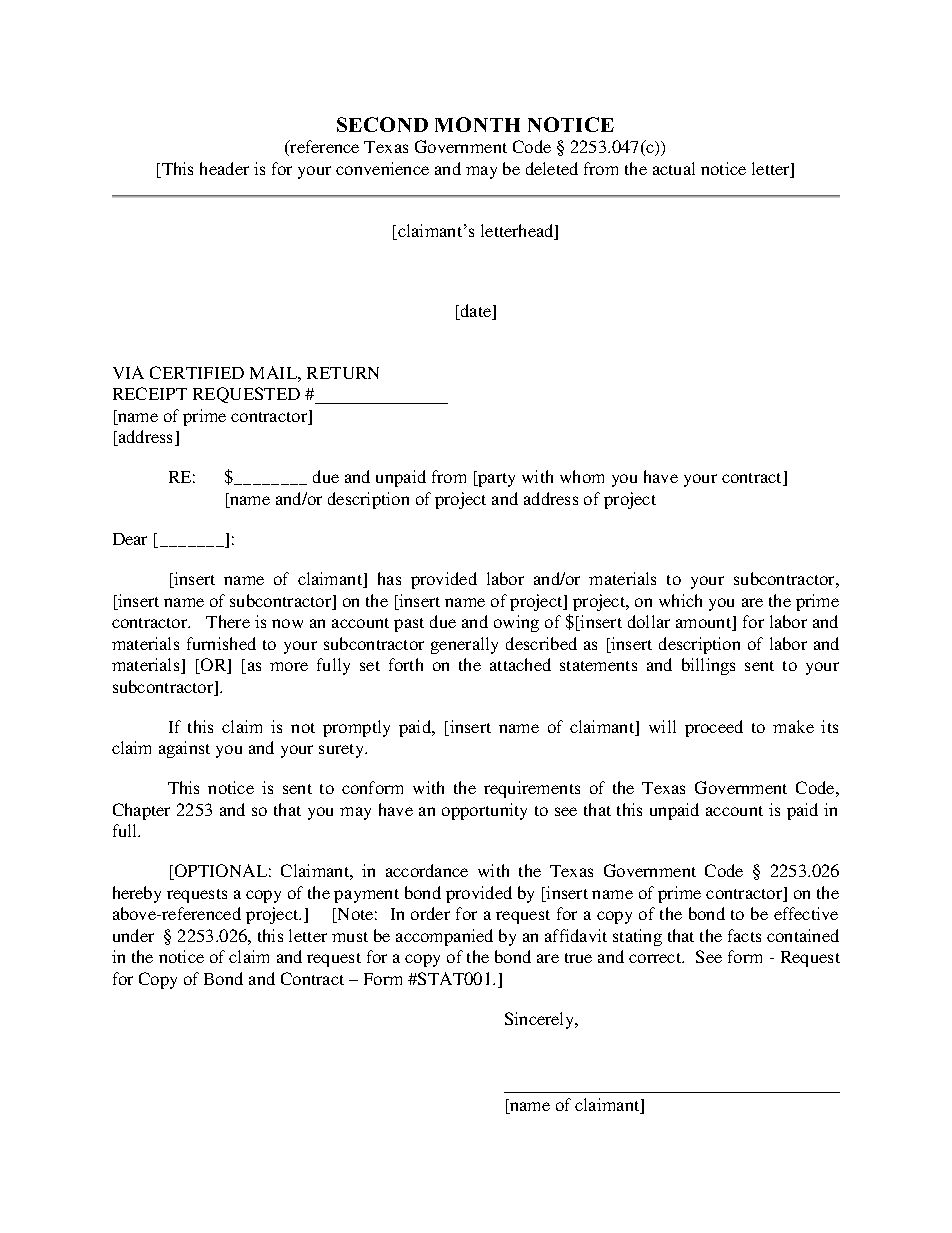 The width and height of the page is (952, 1233). Describe the element at coordinates (224, 168) in the page. I see `header` at that location.
